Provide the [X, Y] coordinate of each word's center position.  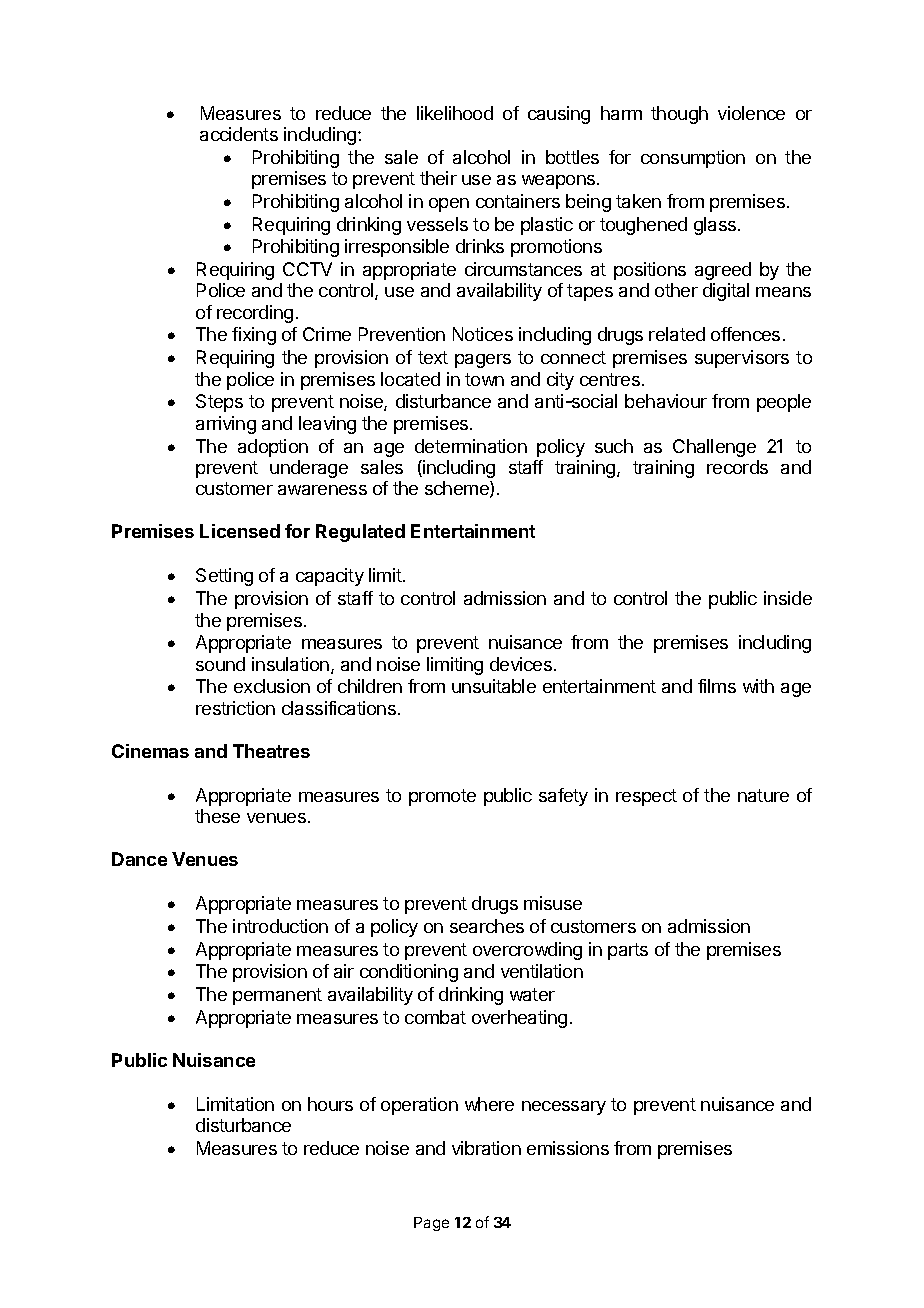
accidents [239, 134]
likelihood [455, 113]
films [717, 686]
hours [330, 1104]
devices [521, 664]
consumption [693, 159]
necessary [564, 1108]
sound [220, 664]
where [489, 1104]
